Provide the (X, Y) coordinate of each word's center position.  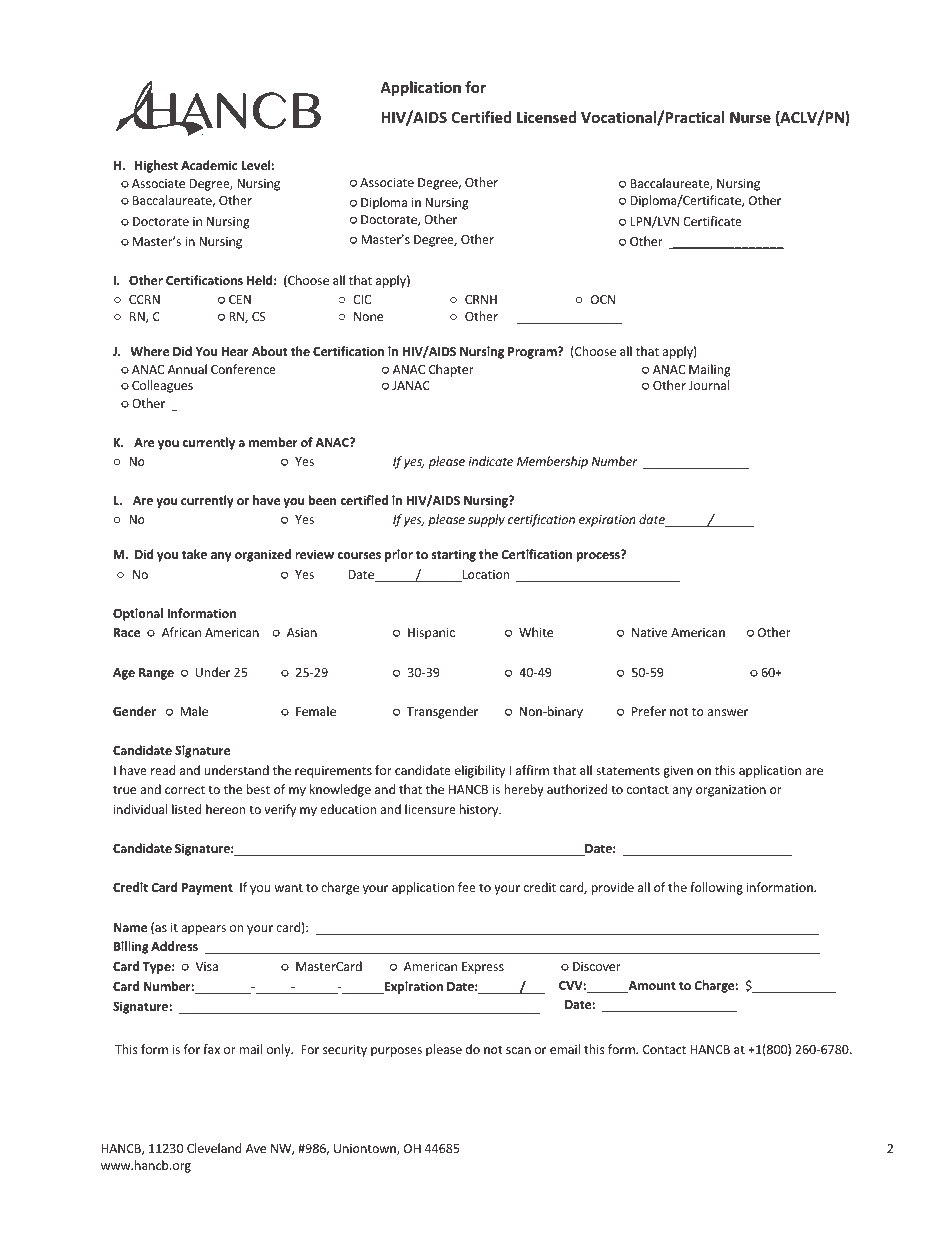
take (194, 554)
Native (650, 632)
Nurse (750, 117)
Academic (209, 165)
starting (454, 555)
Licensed (546, 117)
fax (211, 1049)
